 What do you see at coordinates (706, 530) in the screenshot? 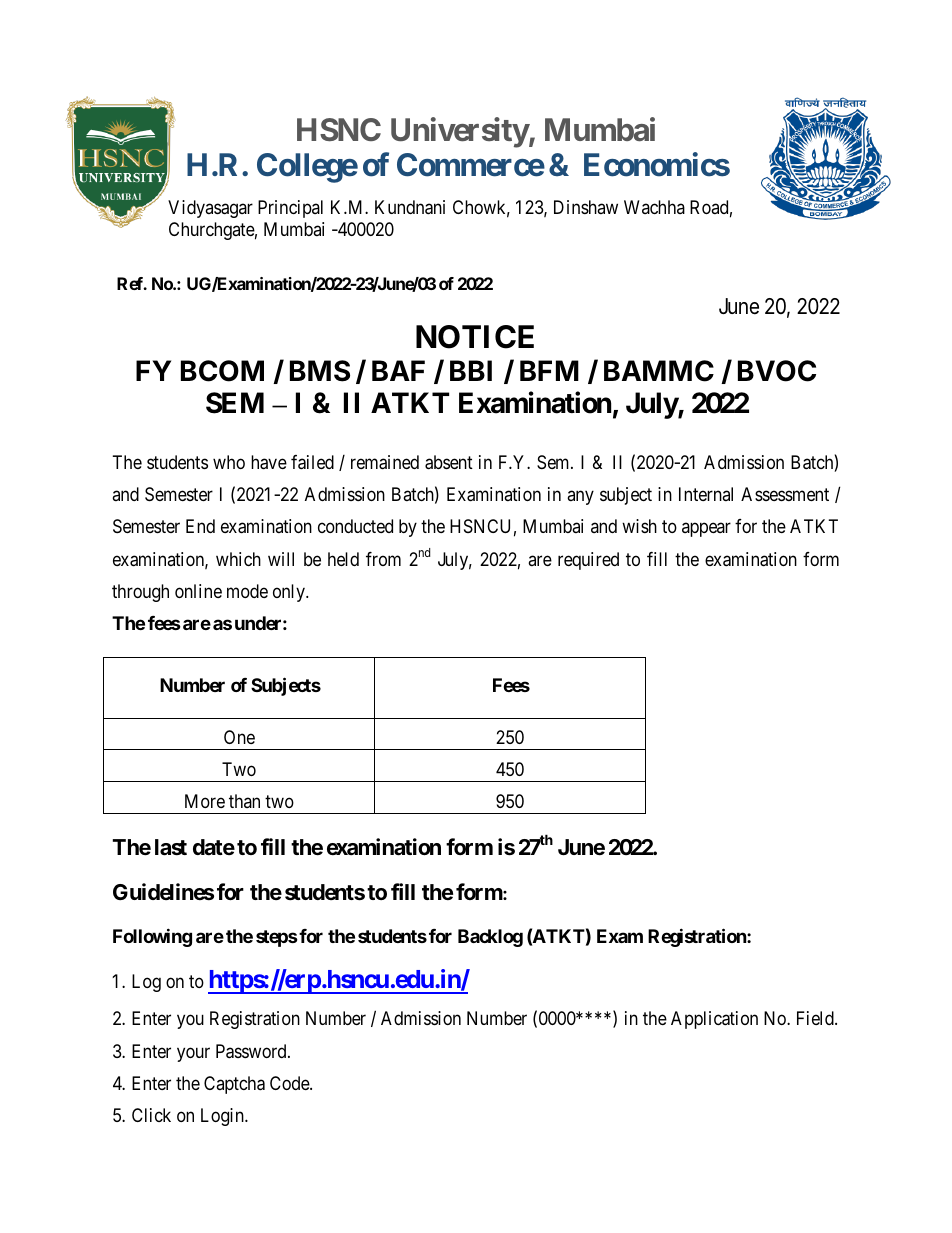
I see `appear` at bounding box center [706, 530].
